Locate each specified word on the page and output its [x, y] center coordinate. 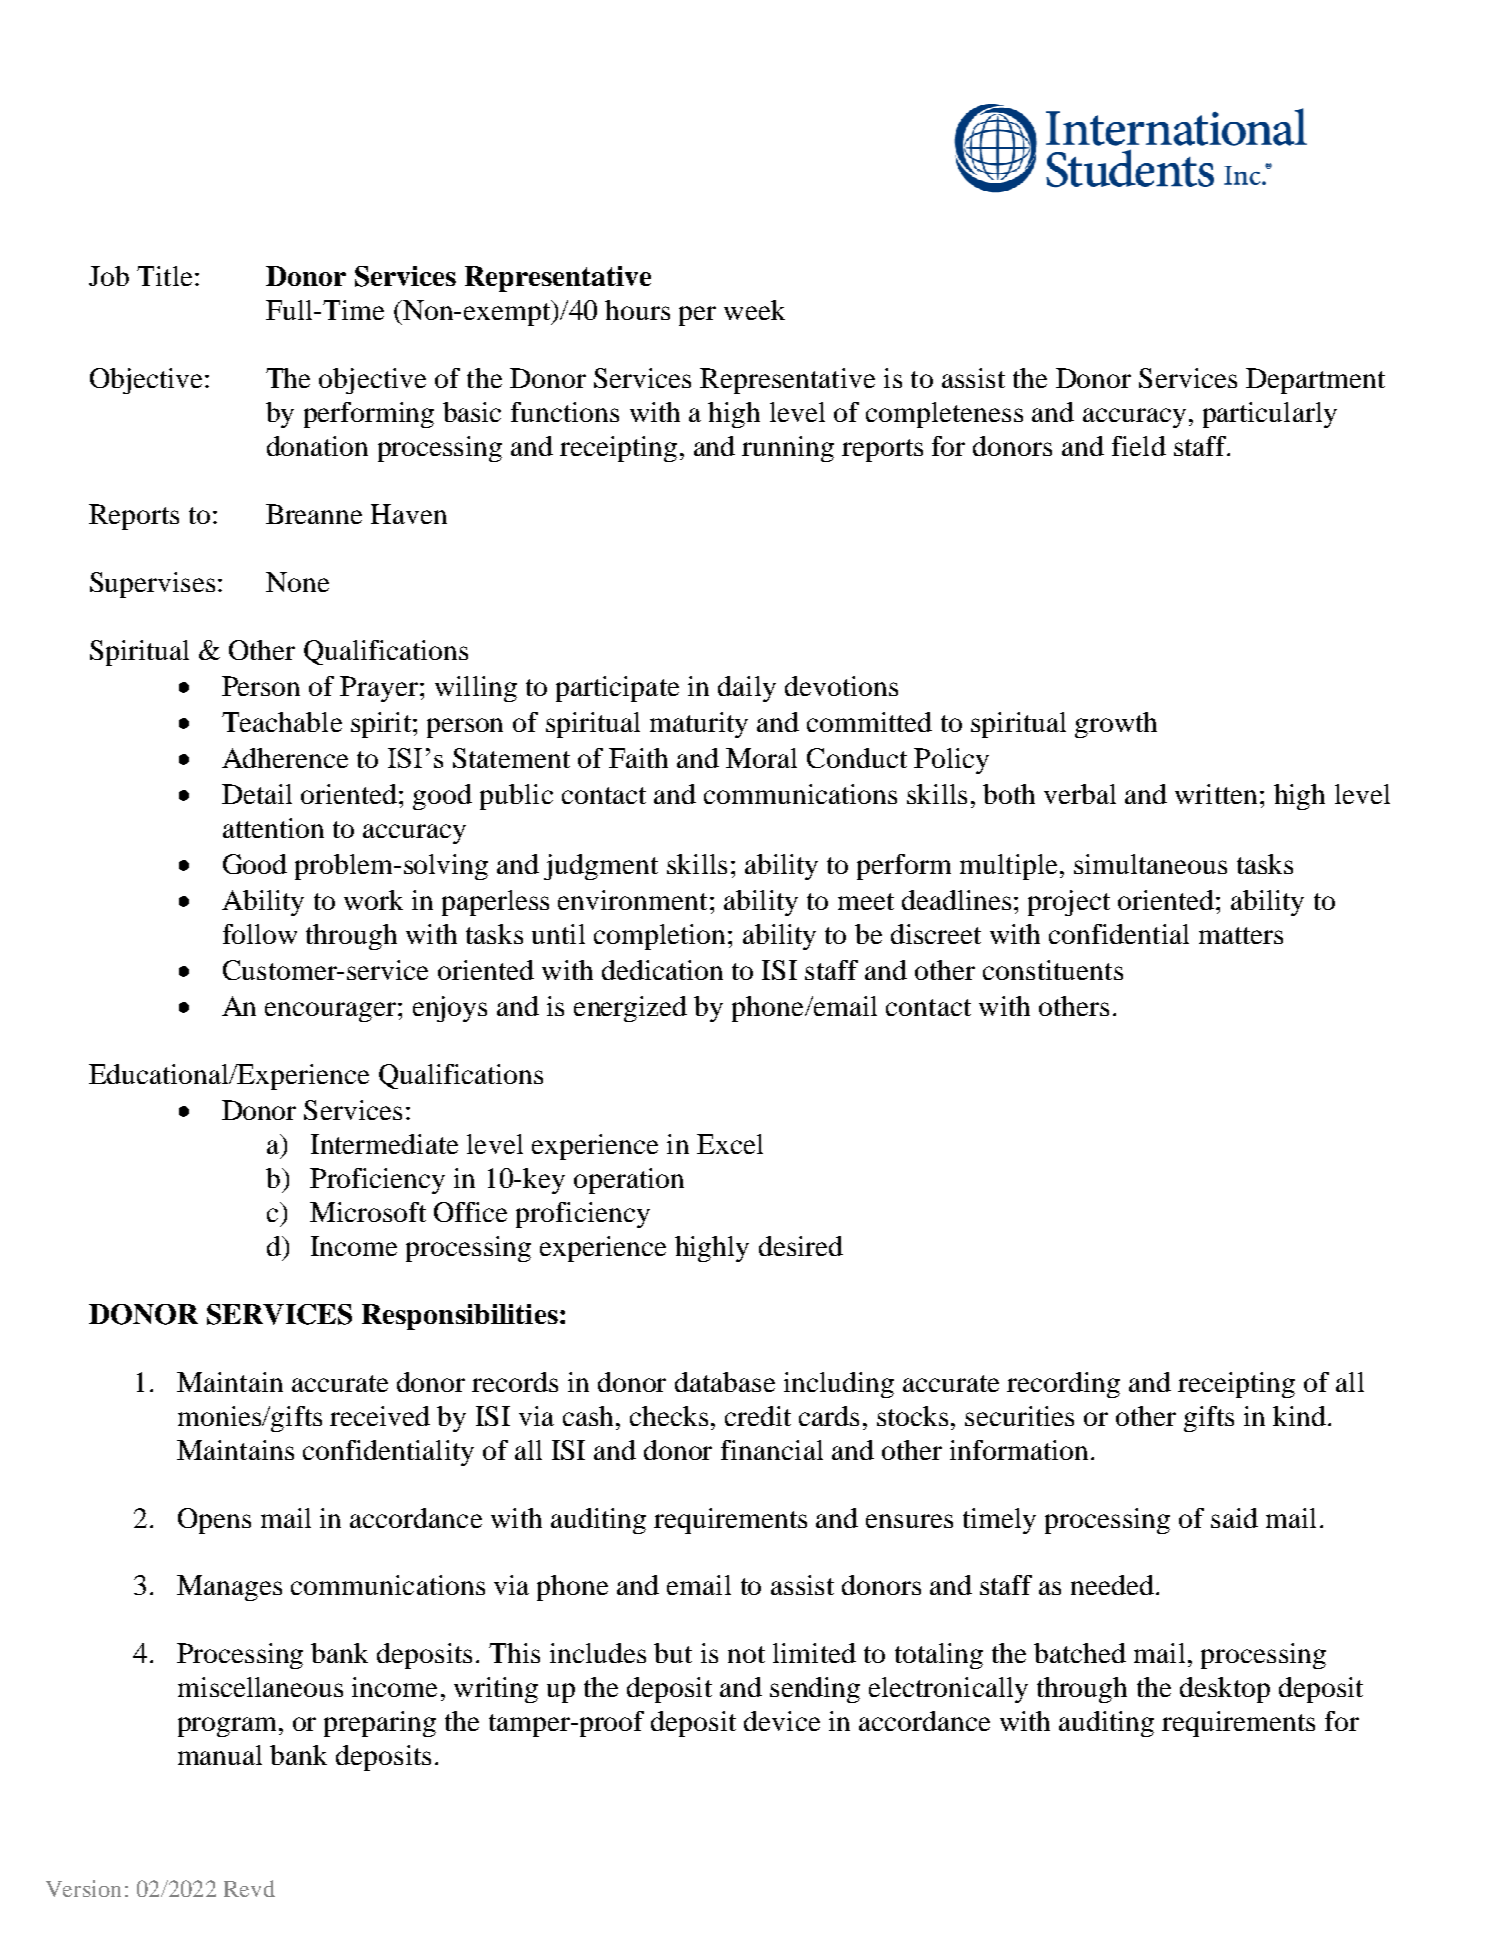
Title [164, 276]
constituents [1053, 970]
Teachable [282, 722]
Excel [730, 1144]
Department [1315, 381]
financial [772, 1450]
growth [1116, 725]
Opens [214, 1521]
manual [220, 1755]
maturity [699, 725]
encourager [330, 1012]
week [754, 310]
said [1234, 1518]
